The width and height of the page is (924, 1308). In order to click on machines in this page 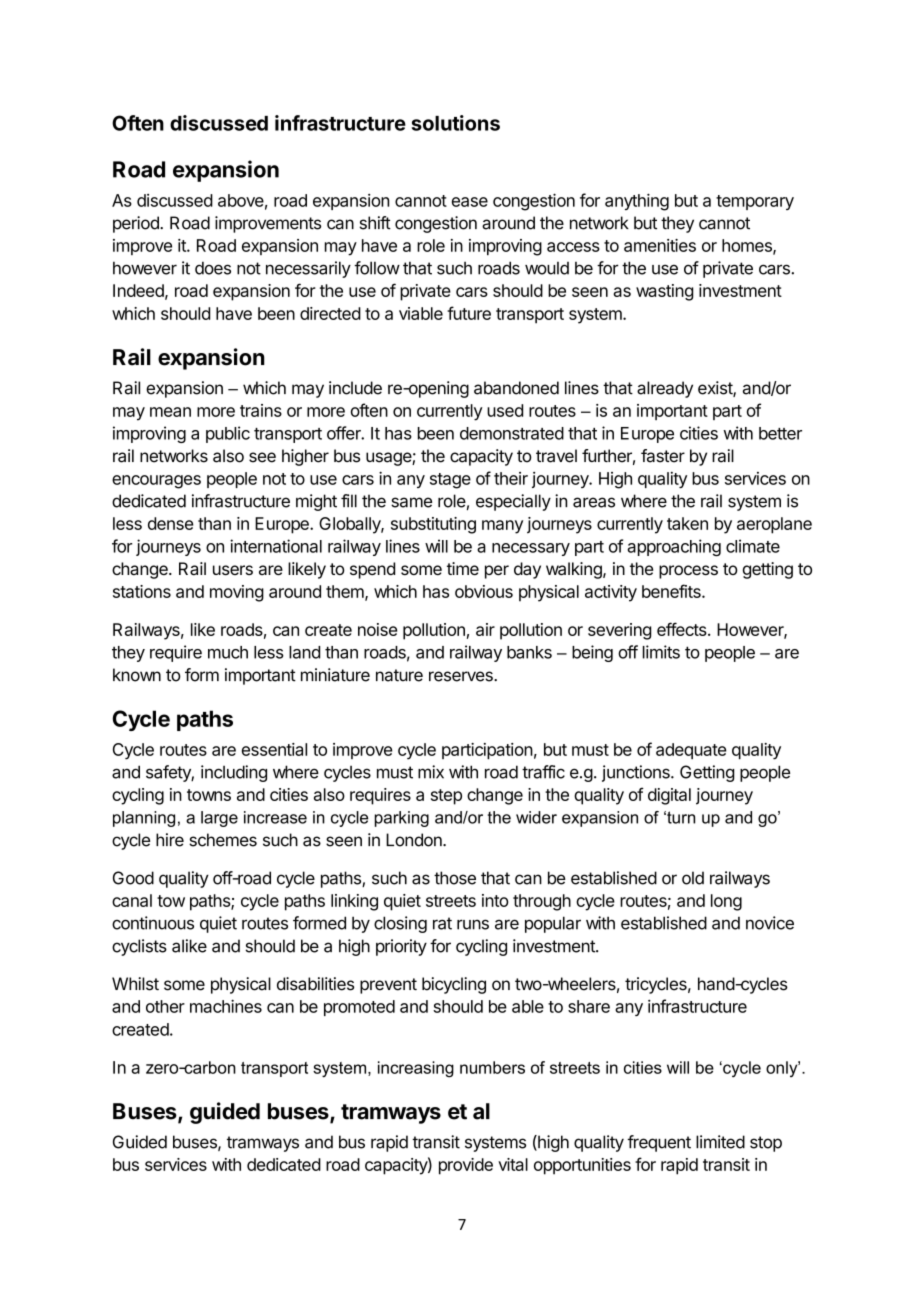, I will do `click(226, 1006)`.
